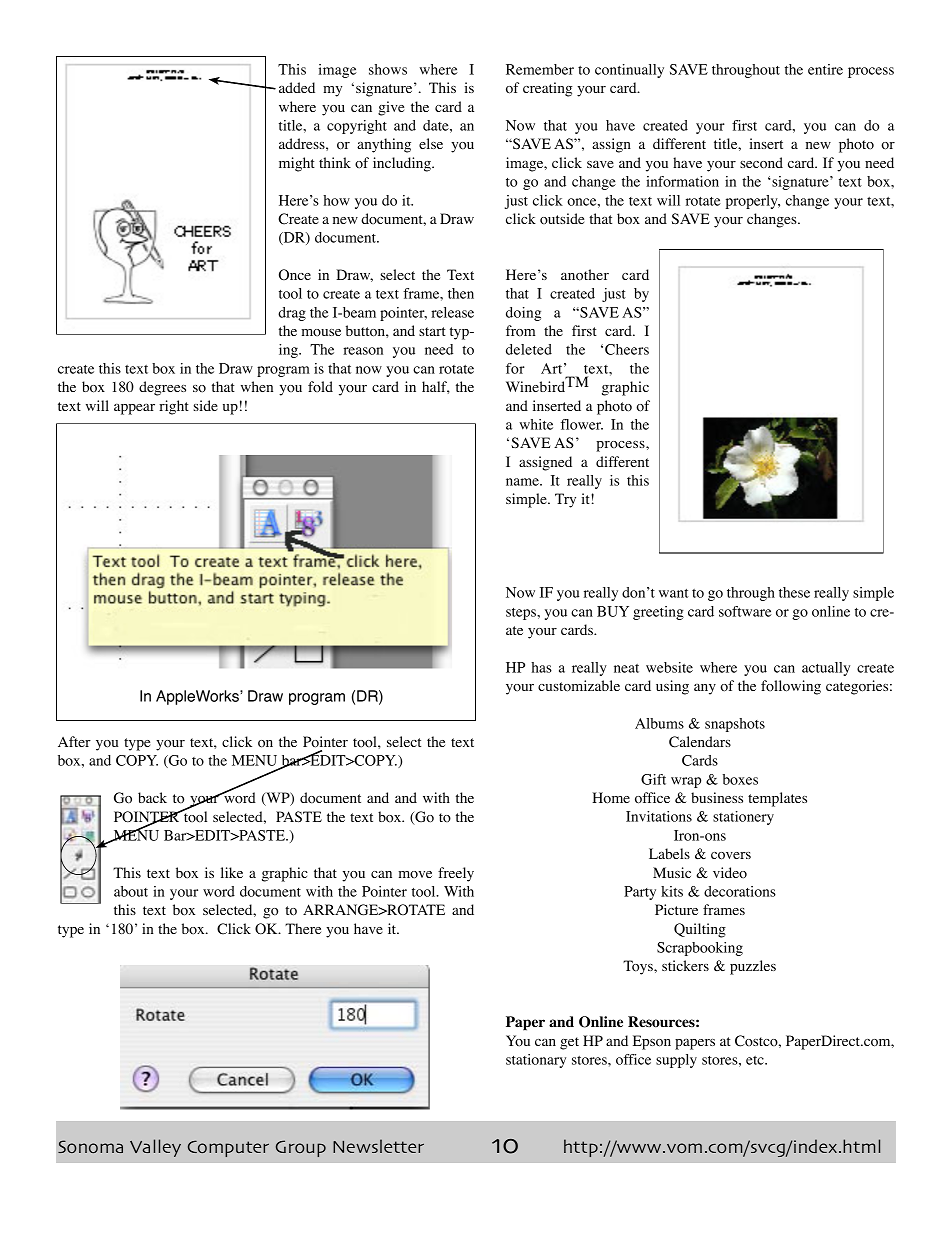 Image resolution: width=952 pixels, height=1233 pixels. Describe the element at coordinates (740, 779) in the screenshot. I see `boxes` at that location.
